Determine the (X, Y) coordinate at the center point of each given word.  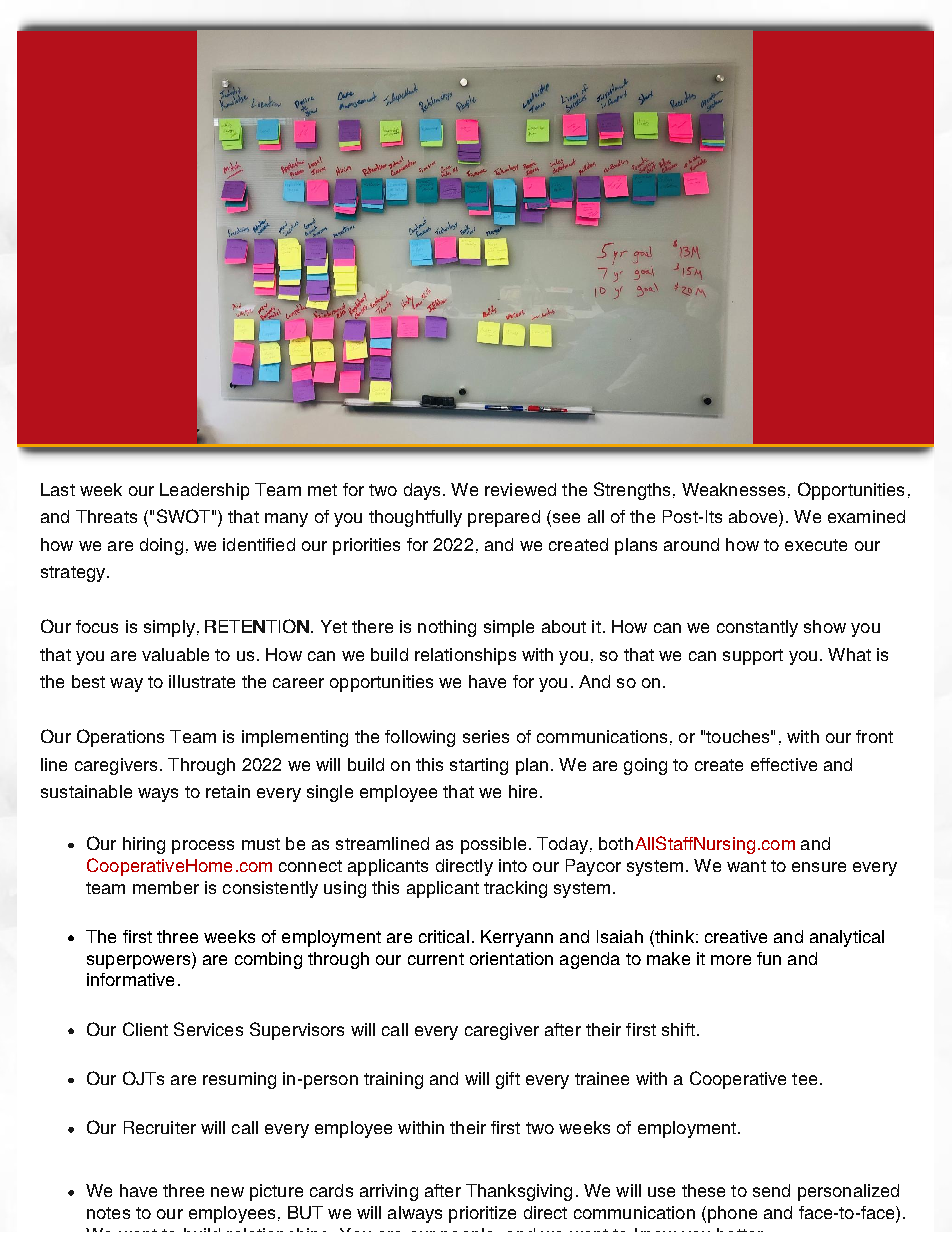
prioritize (482, 1214)
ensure (819, 867)
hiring (144, 845)
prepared (504, 518)
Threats (106, 516)
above (754, 518)
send (771, 1190)
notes (108, 1213)
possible (493, 845)
